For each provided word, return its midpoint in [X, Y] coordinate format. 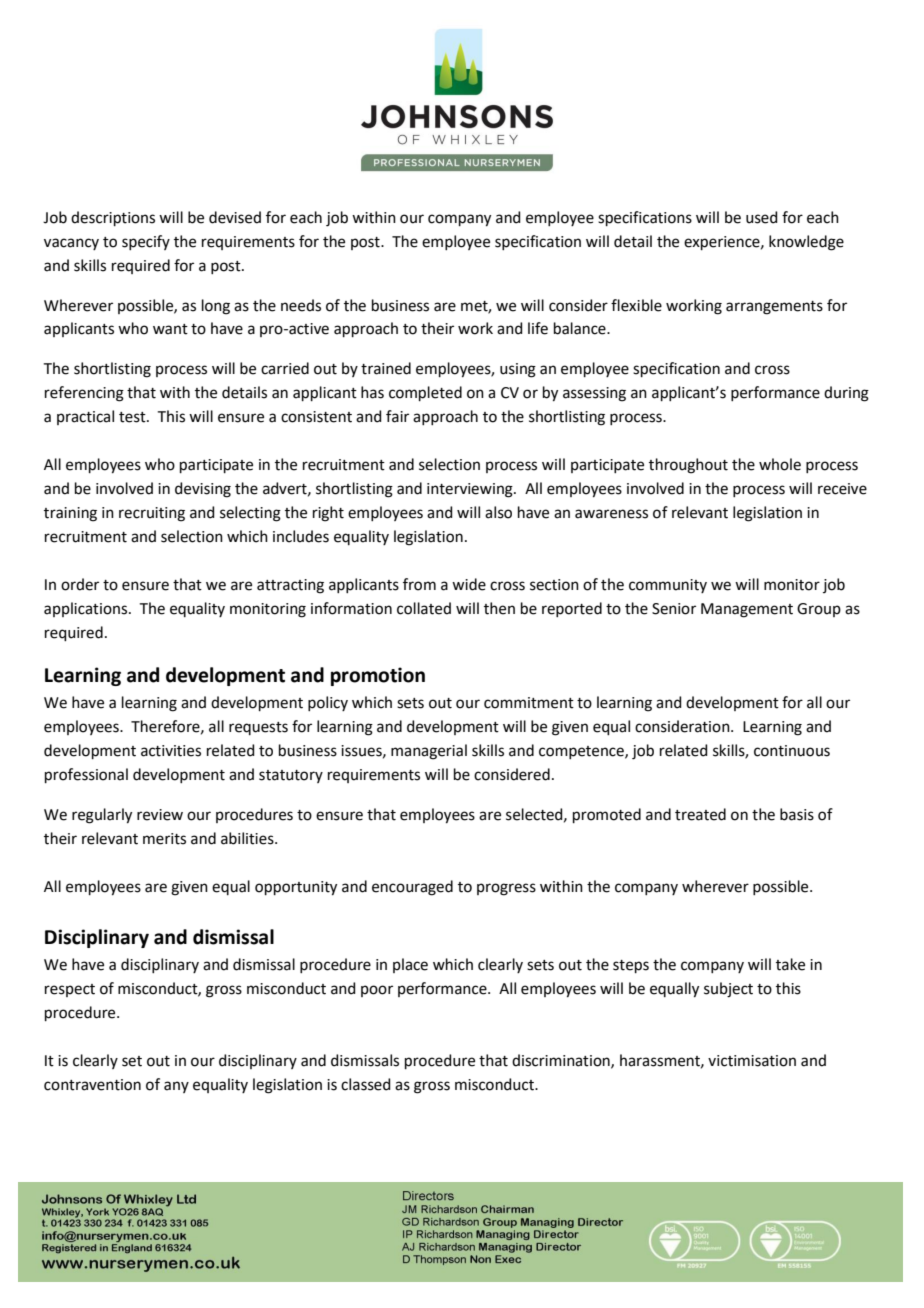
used [762, 217]
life [538, 328]
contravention [92, 1085]
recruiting [152, 514]
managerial [429, 752]
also [498, 512]
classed [366, 1084]
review [160, 815]
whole [780, 464]
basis [797, 814]
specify [146, 242]
